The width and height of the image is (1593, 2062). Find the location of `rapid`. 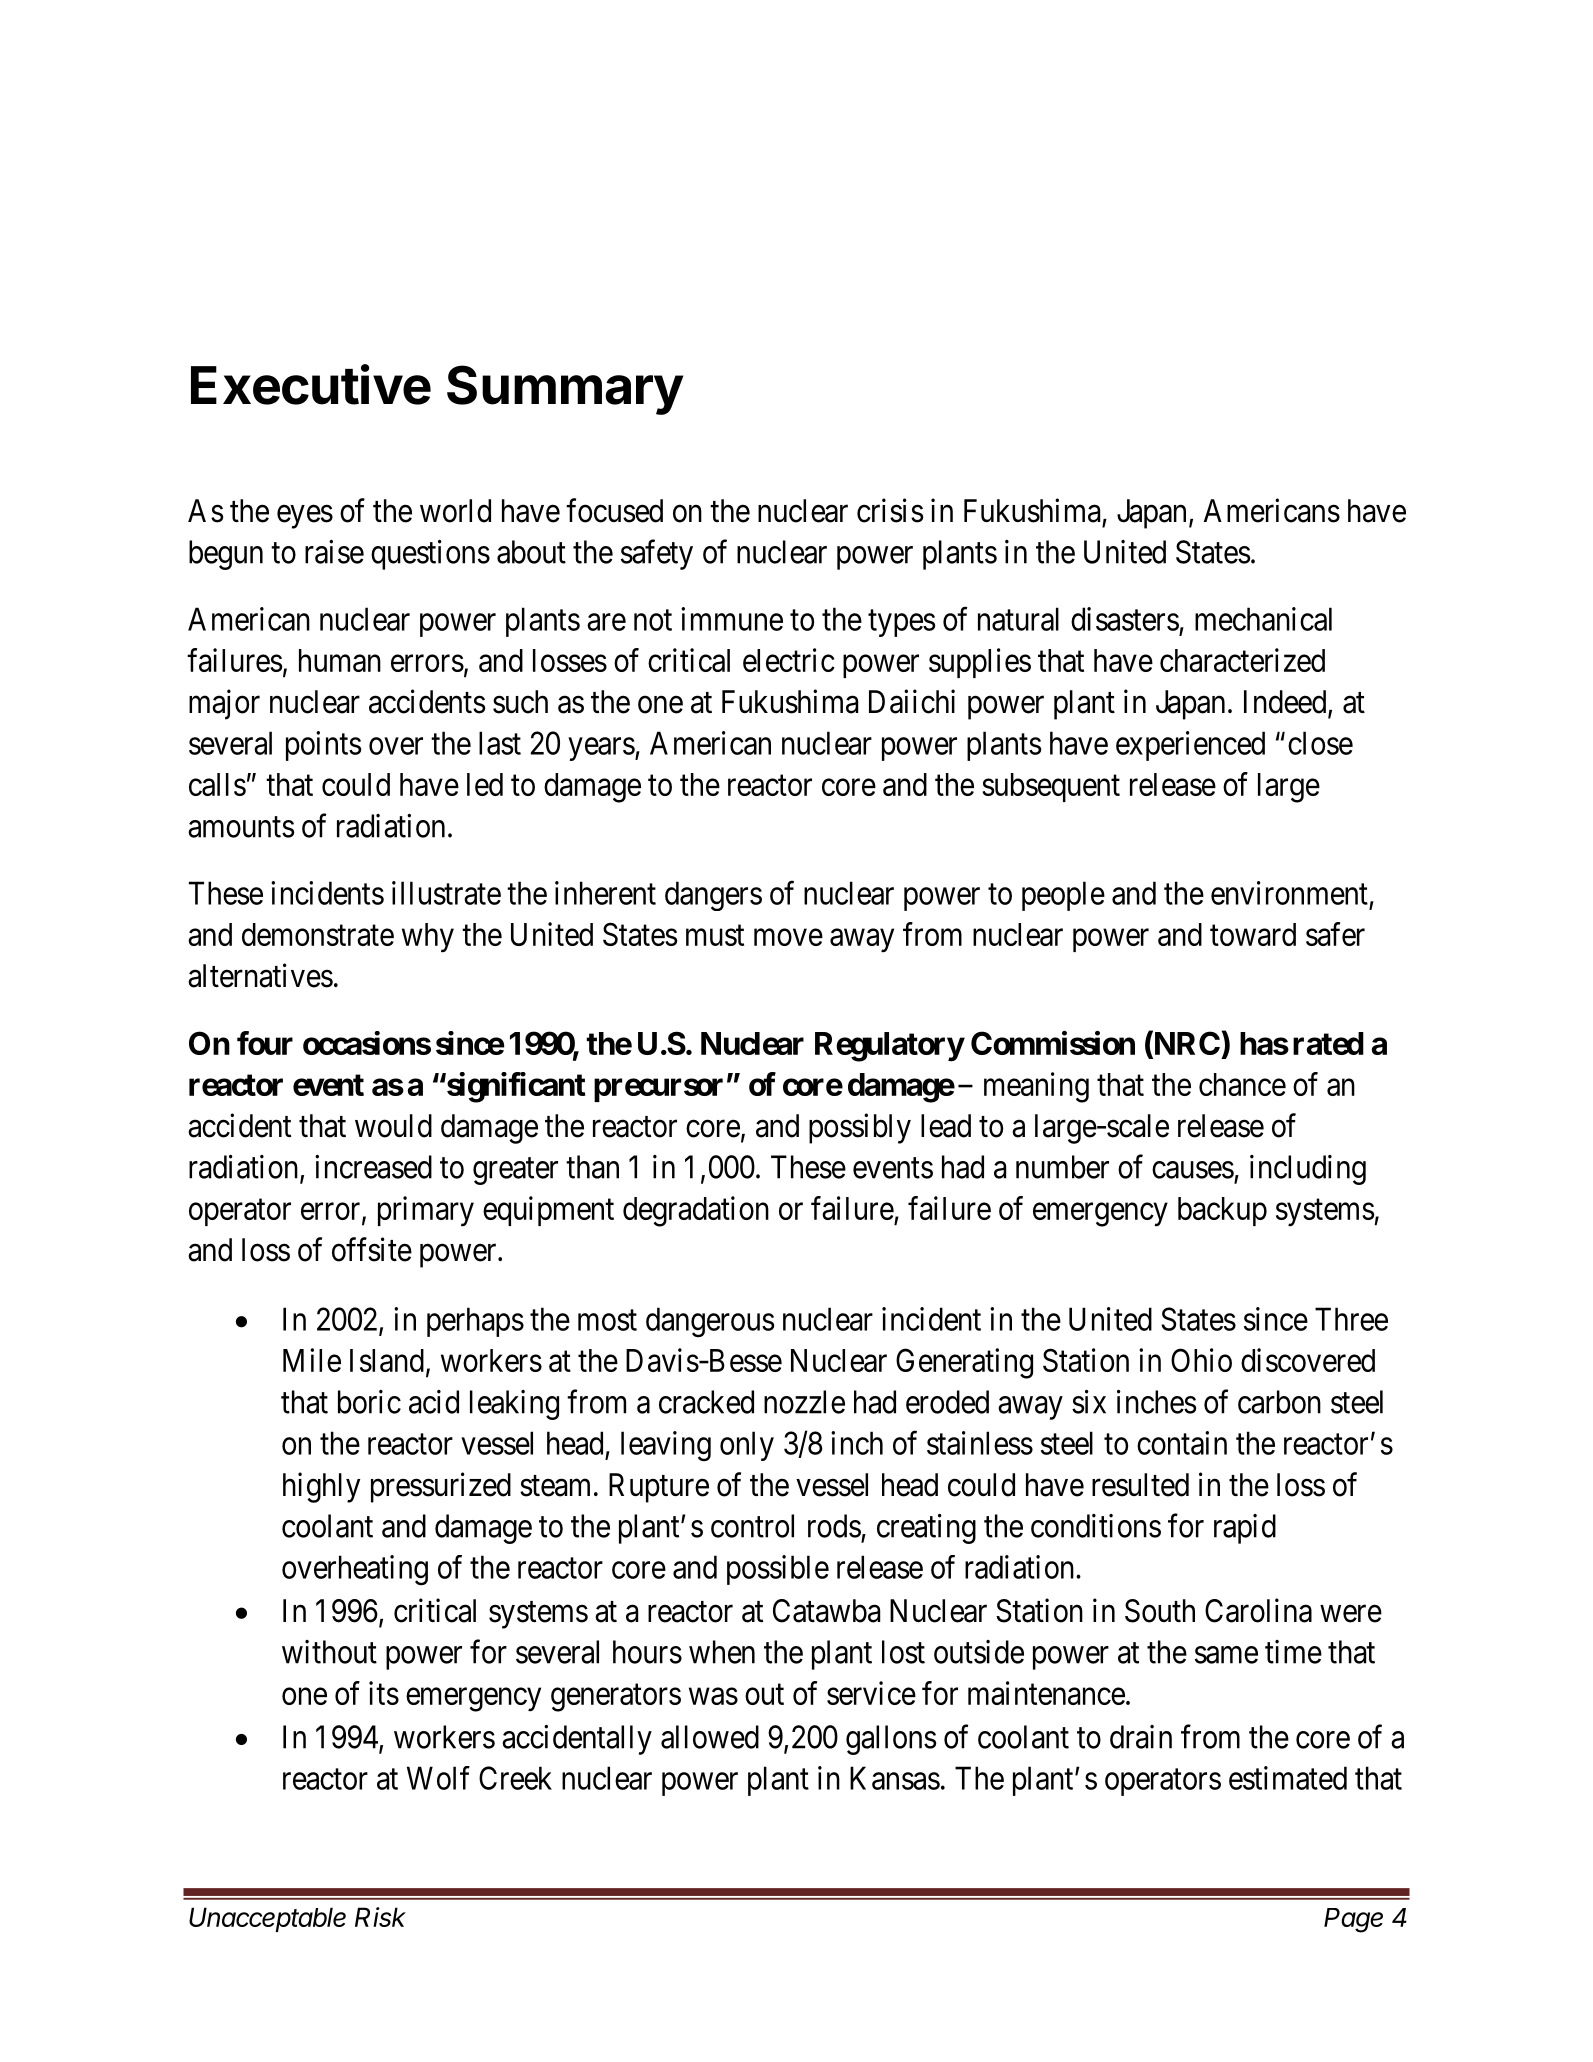

rapid is located at coordinates (1245, 1529).
